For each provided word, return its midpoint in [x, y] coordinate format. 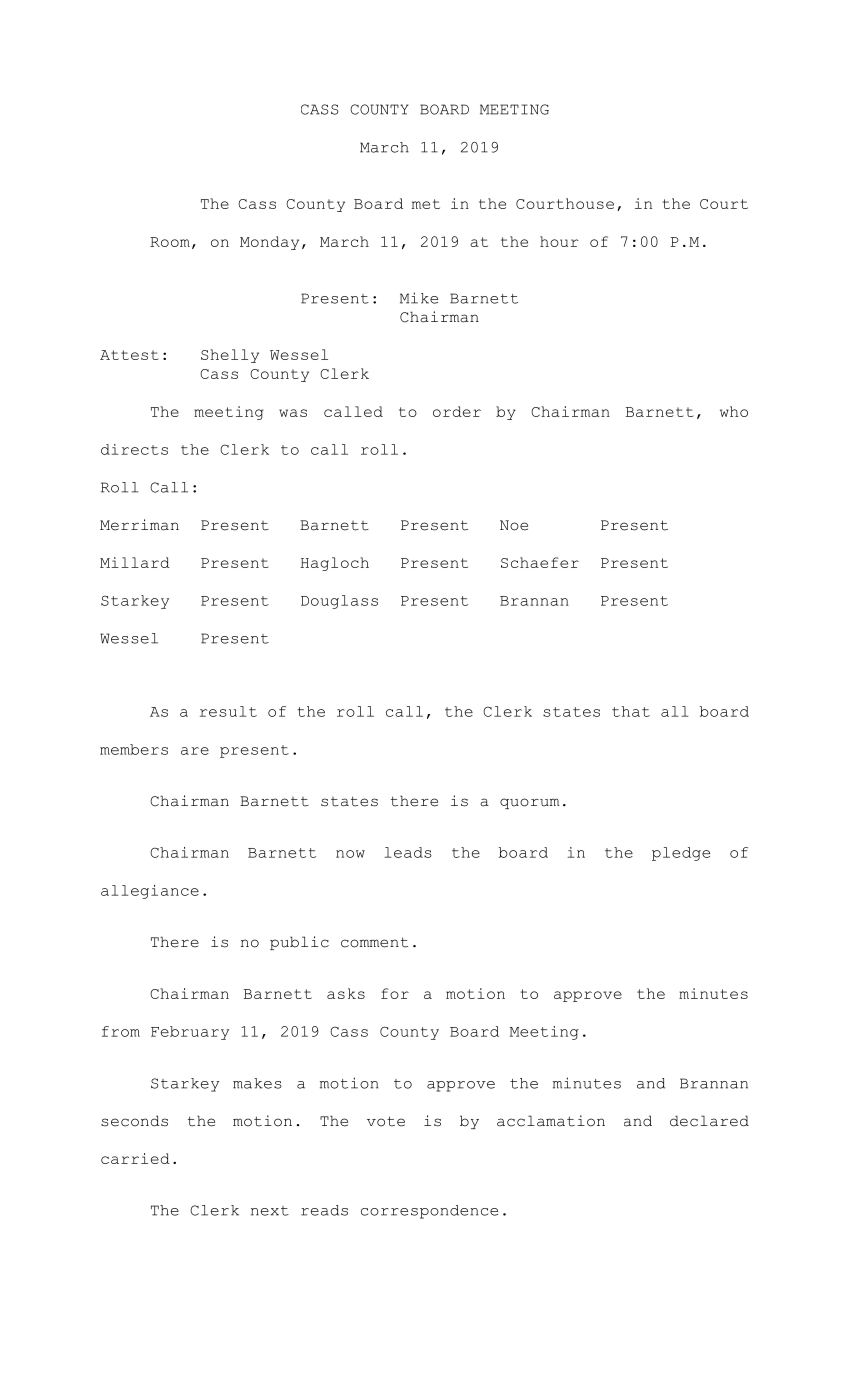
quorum [529, 803]
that [631, 711]
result [228, 711]
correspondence [429, 1212]
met [426, 204]
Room [170, 242]
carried [135, 1158]
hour [559, 241]
